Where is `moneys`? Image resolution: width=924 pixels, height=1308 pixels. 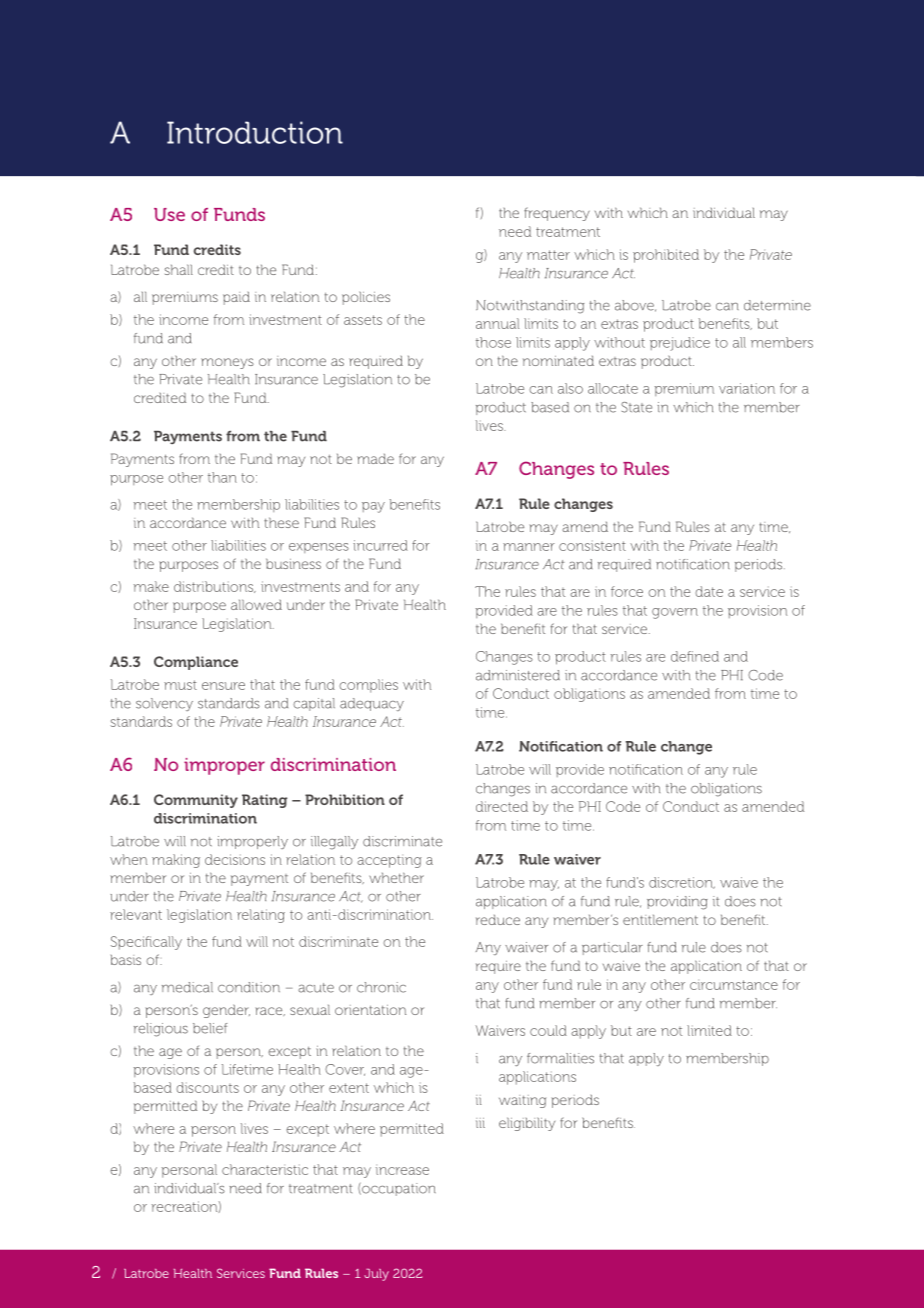
moneys is located at coordinates (227, 363).
